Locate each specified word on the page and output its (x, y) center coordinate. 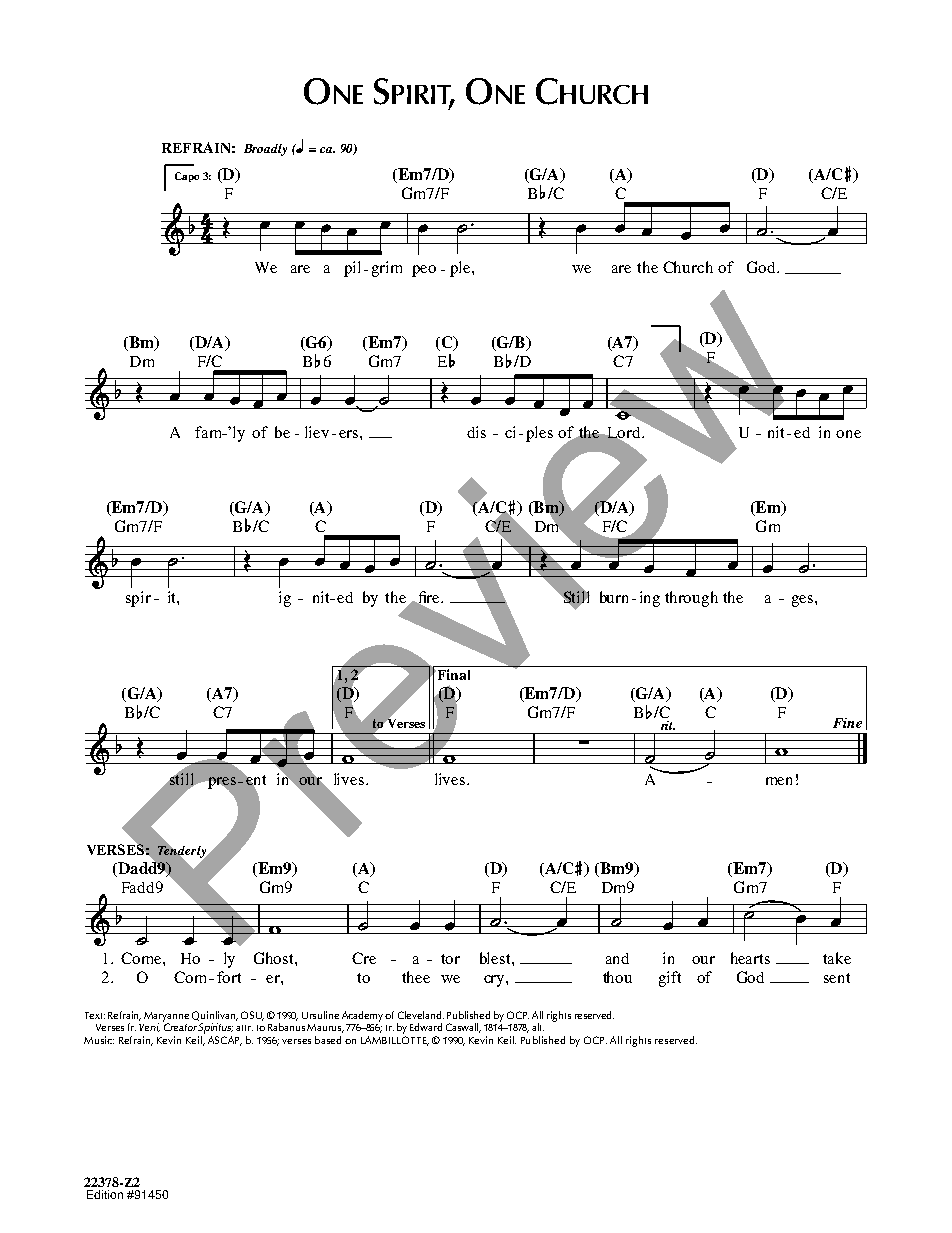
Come (142, 958)
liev (317, 432)
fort (229, 977)
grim (387, 269)
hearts (750, 958)
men (779, 781)
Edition (105, 1194)
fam (209, 432)
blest (496, 958)
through (691, 599)
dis (476, 432)
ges (802, 601)
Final (452, 674)
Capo (187, 177)
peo (424, 271)
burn (614, 597)
